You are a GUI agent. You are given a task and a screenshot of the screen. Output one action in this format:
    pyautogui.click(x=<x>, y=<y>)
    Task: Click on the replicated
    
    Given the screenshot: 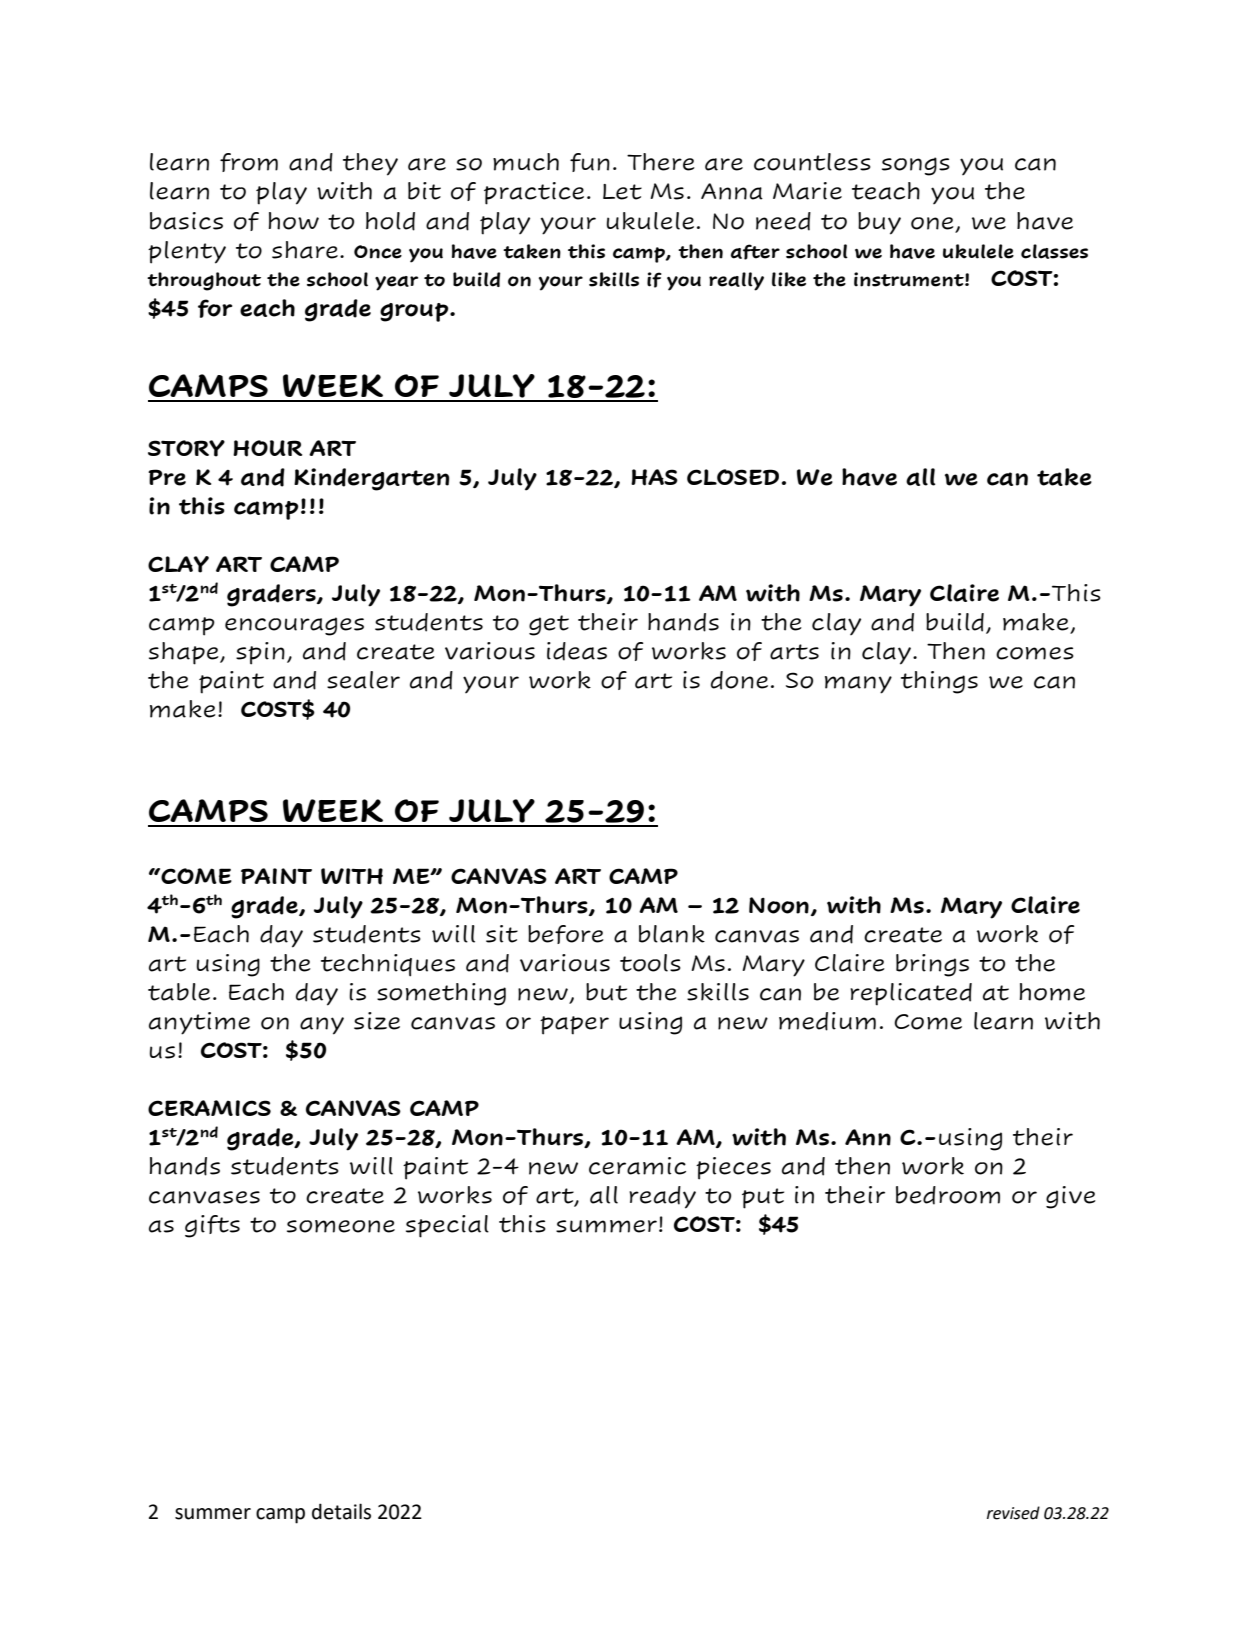 What is the action you would take?
    pyautogui.click(x=911, y=994)
